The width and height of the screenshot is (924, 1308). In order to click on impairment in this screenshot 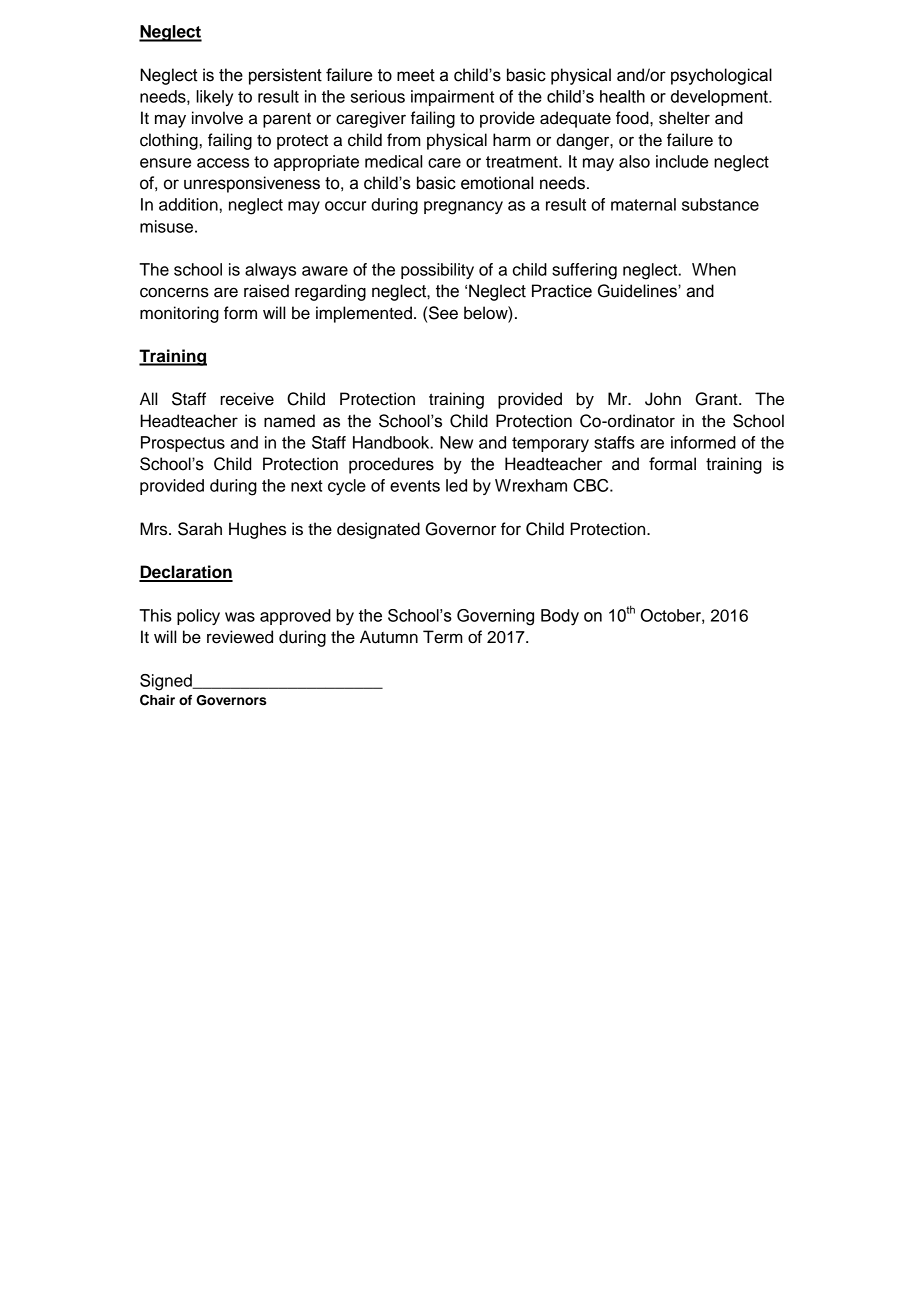, I will do `click(452, 98)`.
